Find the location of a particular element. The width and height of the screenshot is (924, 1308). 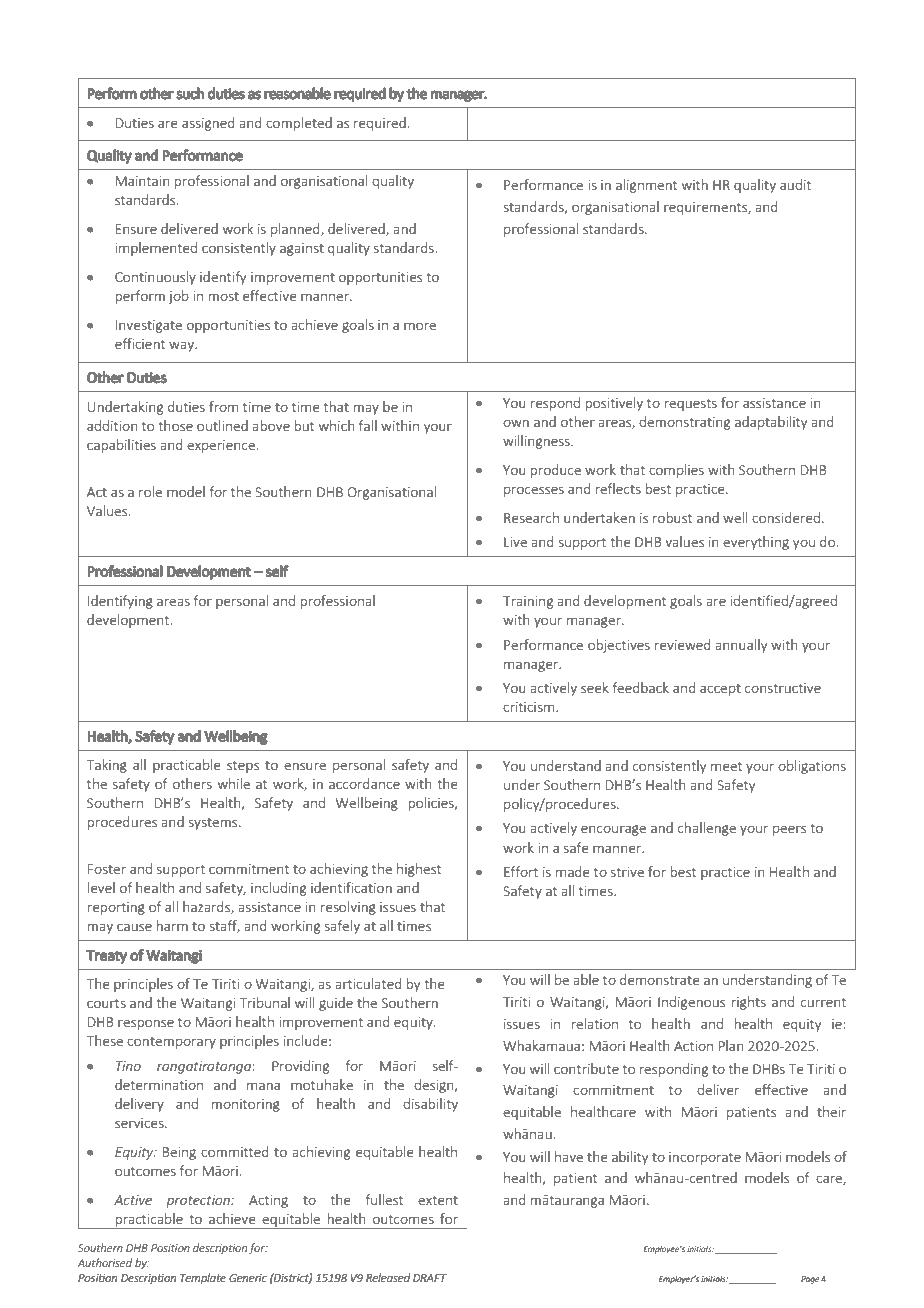

assigned is located at coordinates (208, 124).
